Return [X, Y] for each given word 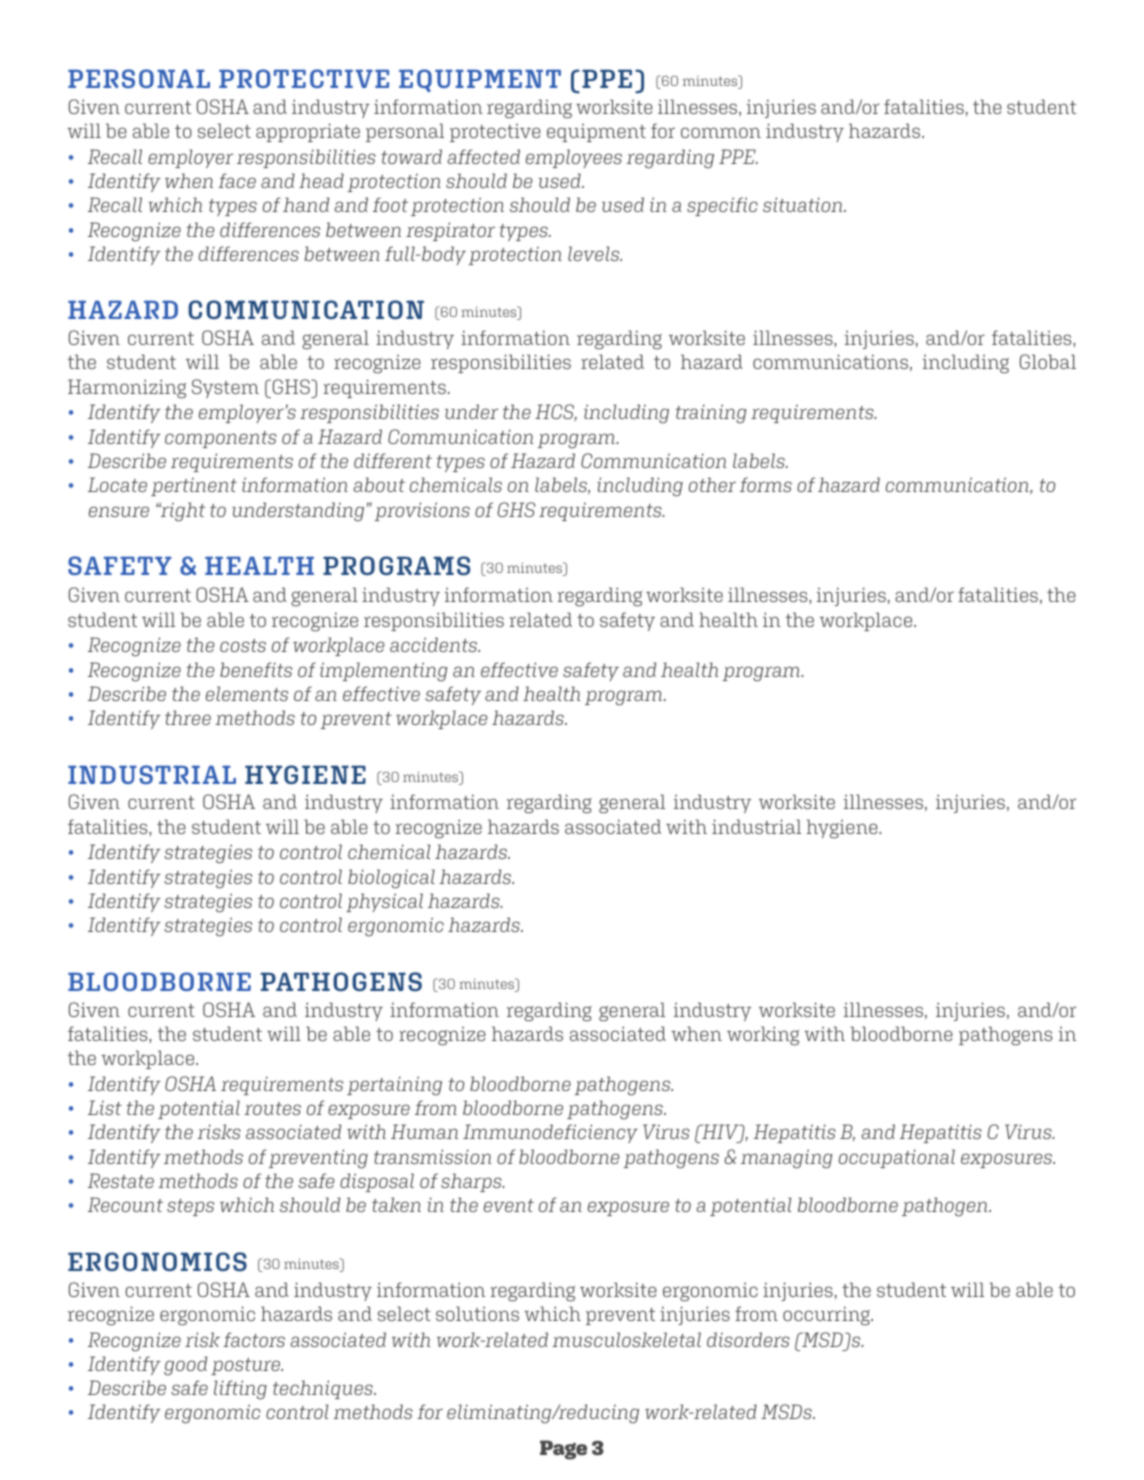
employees [574, 158]
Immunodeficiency [550, 1133]
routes [272, 1108]
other [712, 484]
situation [804, 204]
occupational [897, 1158]
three [188, 717]
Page [563, 1450]
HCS [556, 412]
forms [766, 484]
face [237, 180]
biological [391, 879]
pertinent [194, 487]
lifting [240, 1390]
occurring [827, 1316]
